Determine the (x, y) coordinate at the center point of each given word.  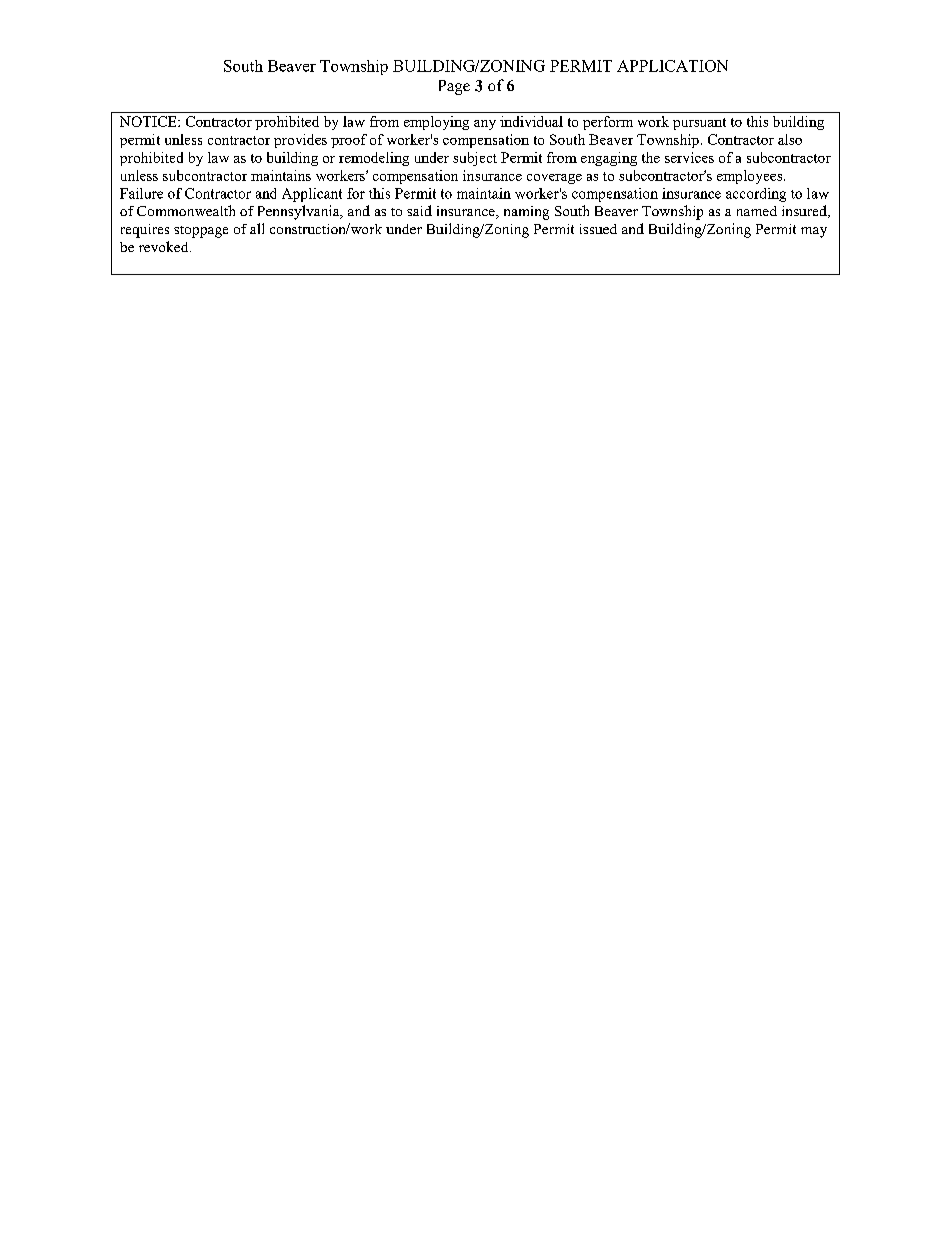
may (814, 232)
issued (598, 229)
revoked (165, 246)
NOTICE (149, 121)
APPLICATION (672, 66)
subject (475, 159)
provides (300, 141)
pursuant (699, 124)
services (689, 157)
